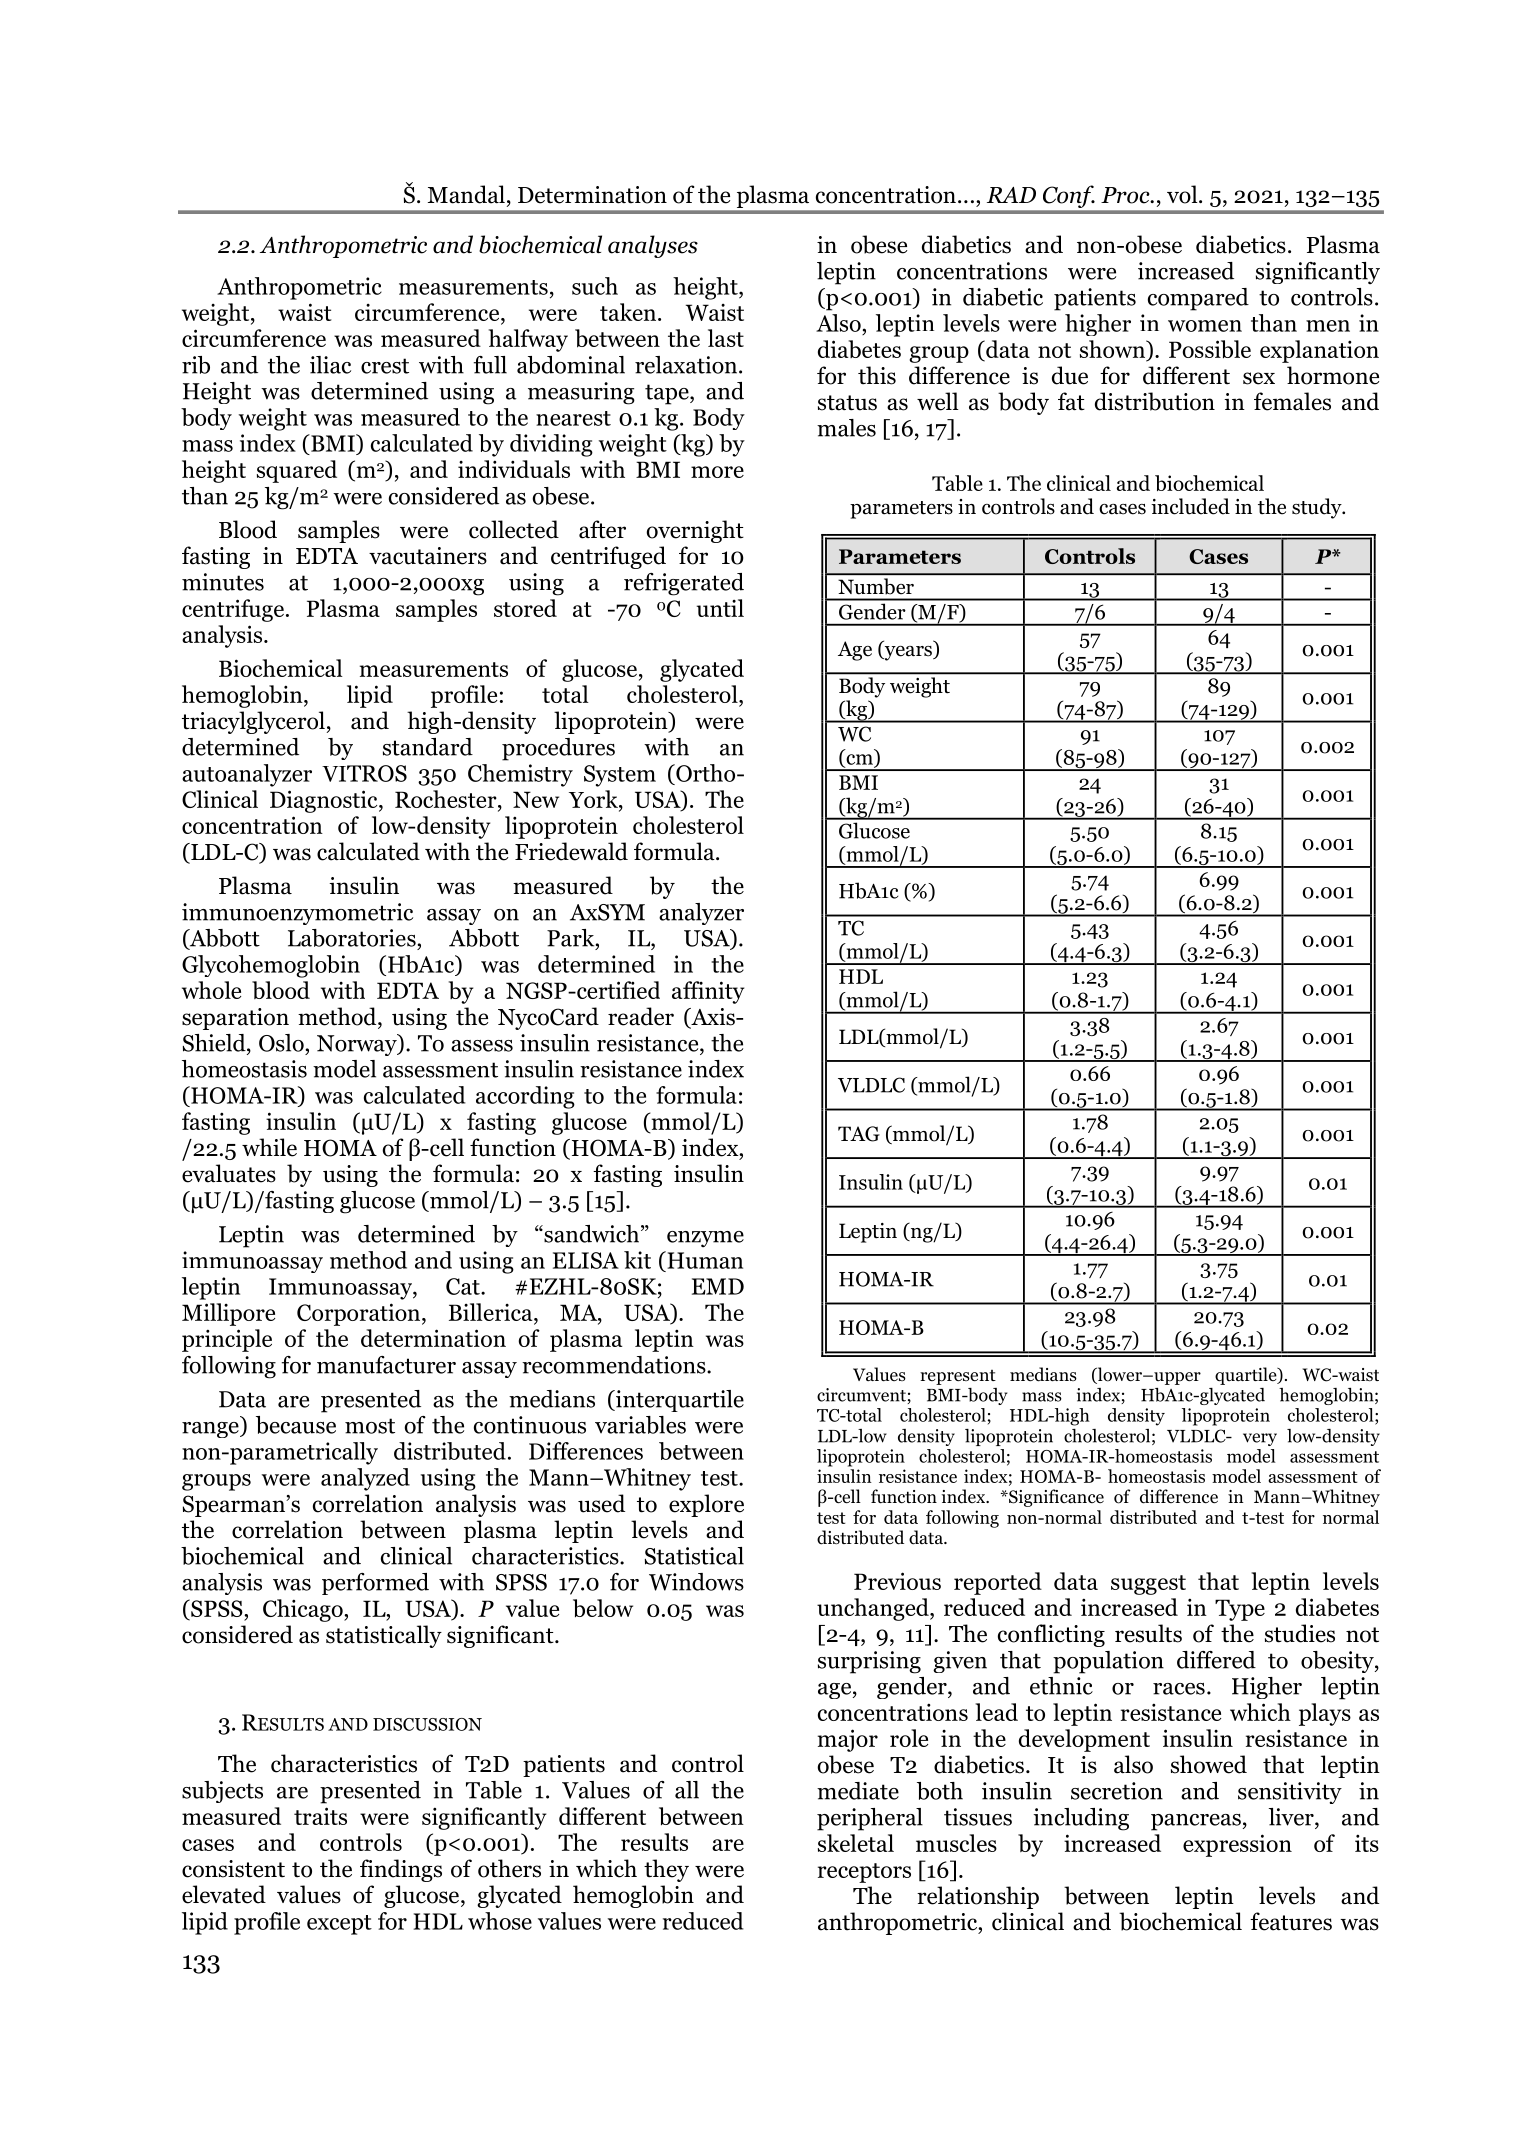 Image resolution: width=1525 pixels, height=2156 pixels. I want to click on standard, so click(428, 747).
